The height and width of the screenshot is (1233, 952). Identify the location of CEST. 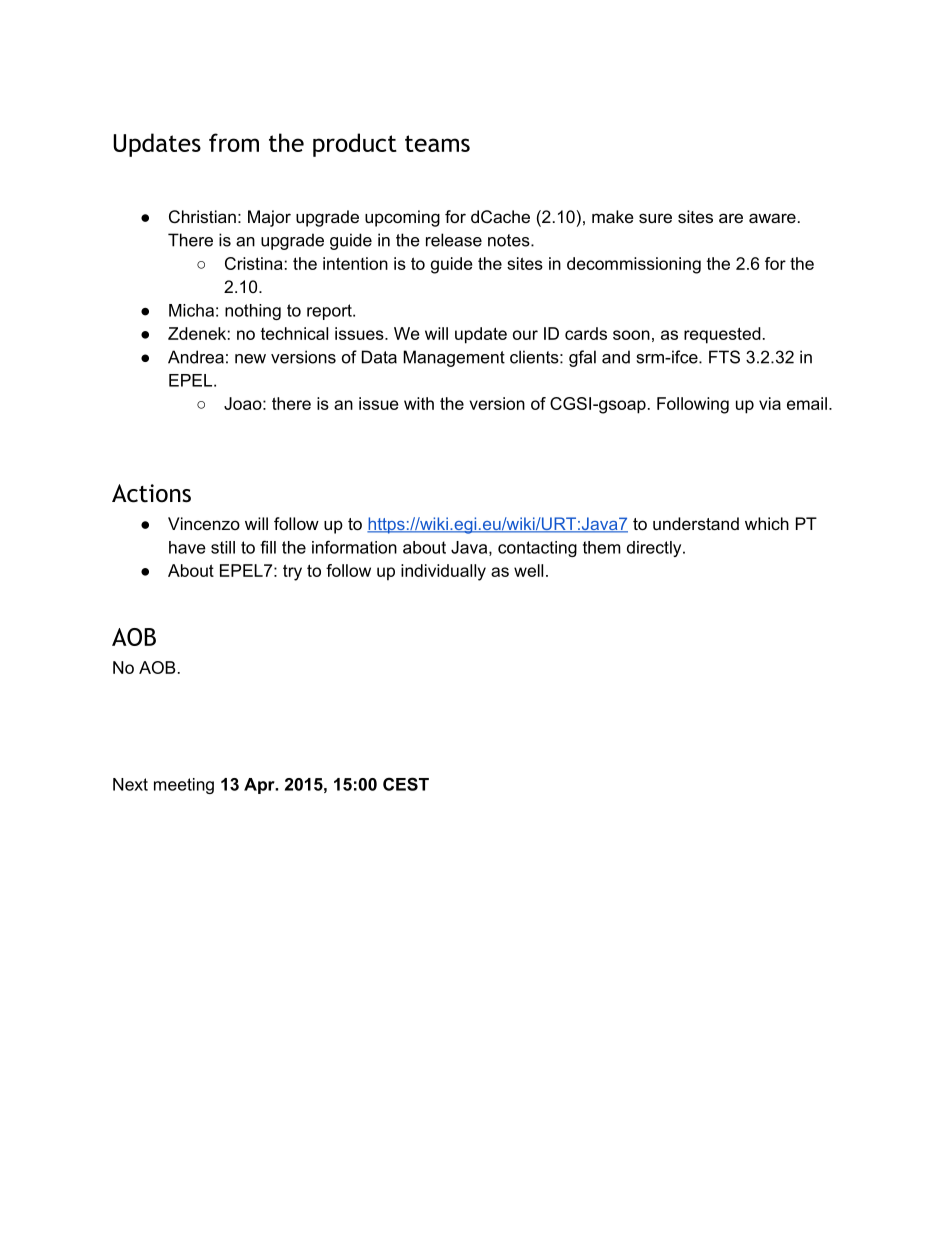
(406, 784).
